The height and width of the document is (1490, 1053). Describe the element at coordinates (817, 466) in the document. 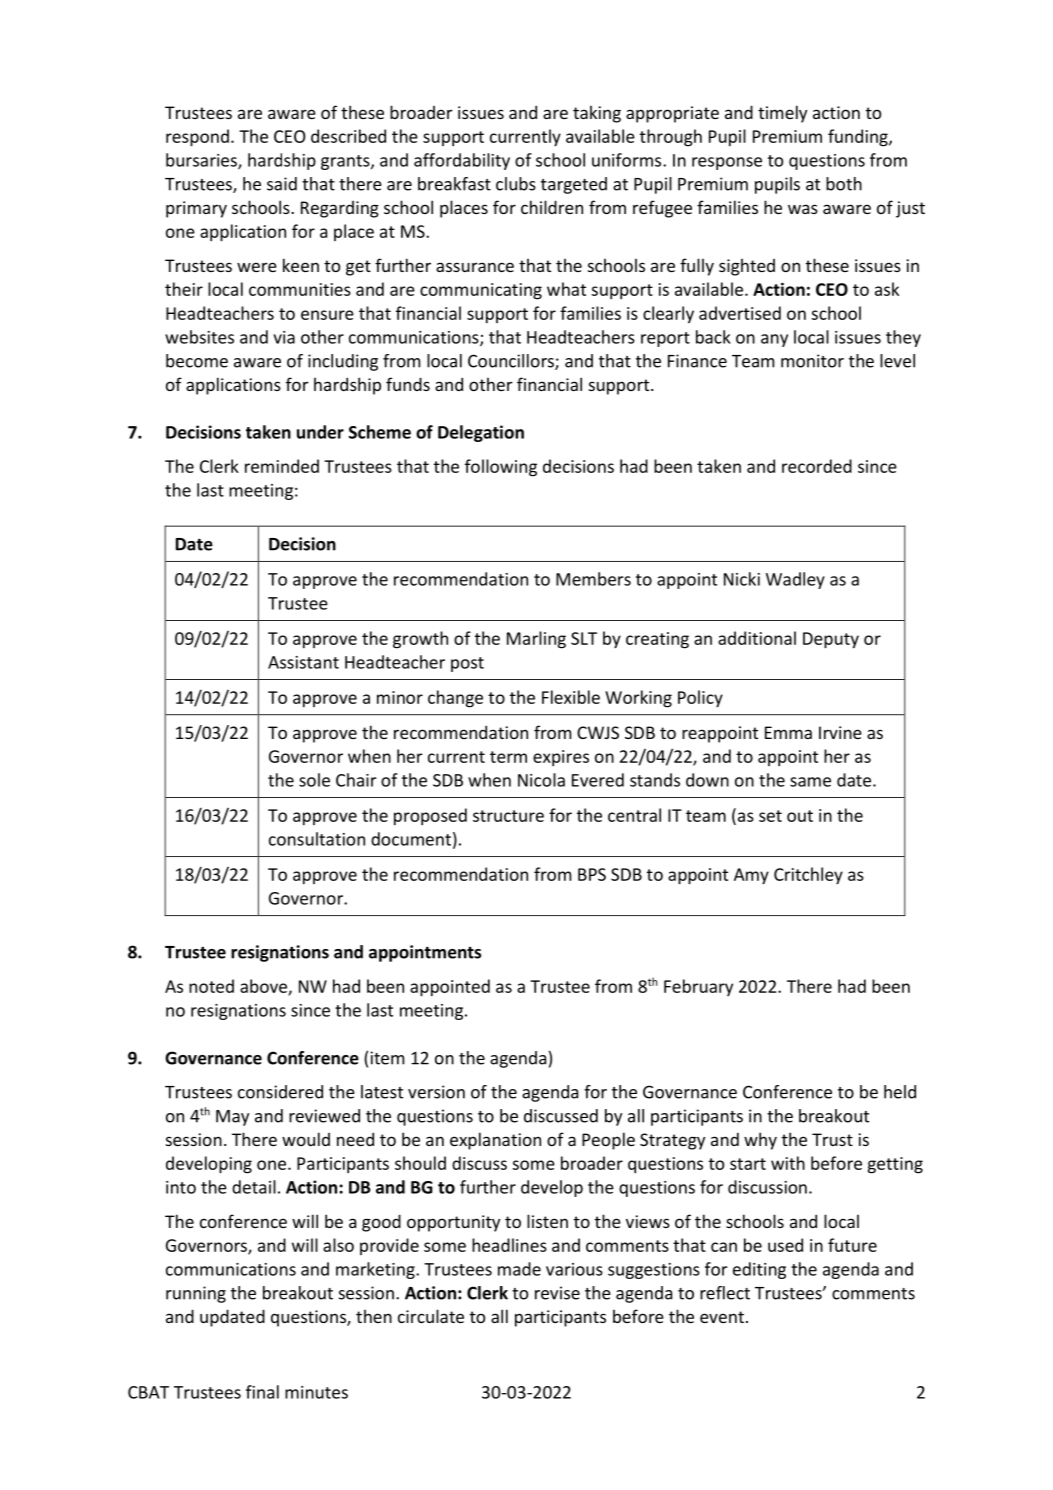

I see `recorded` at that location.
